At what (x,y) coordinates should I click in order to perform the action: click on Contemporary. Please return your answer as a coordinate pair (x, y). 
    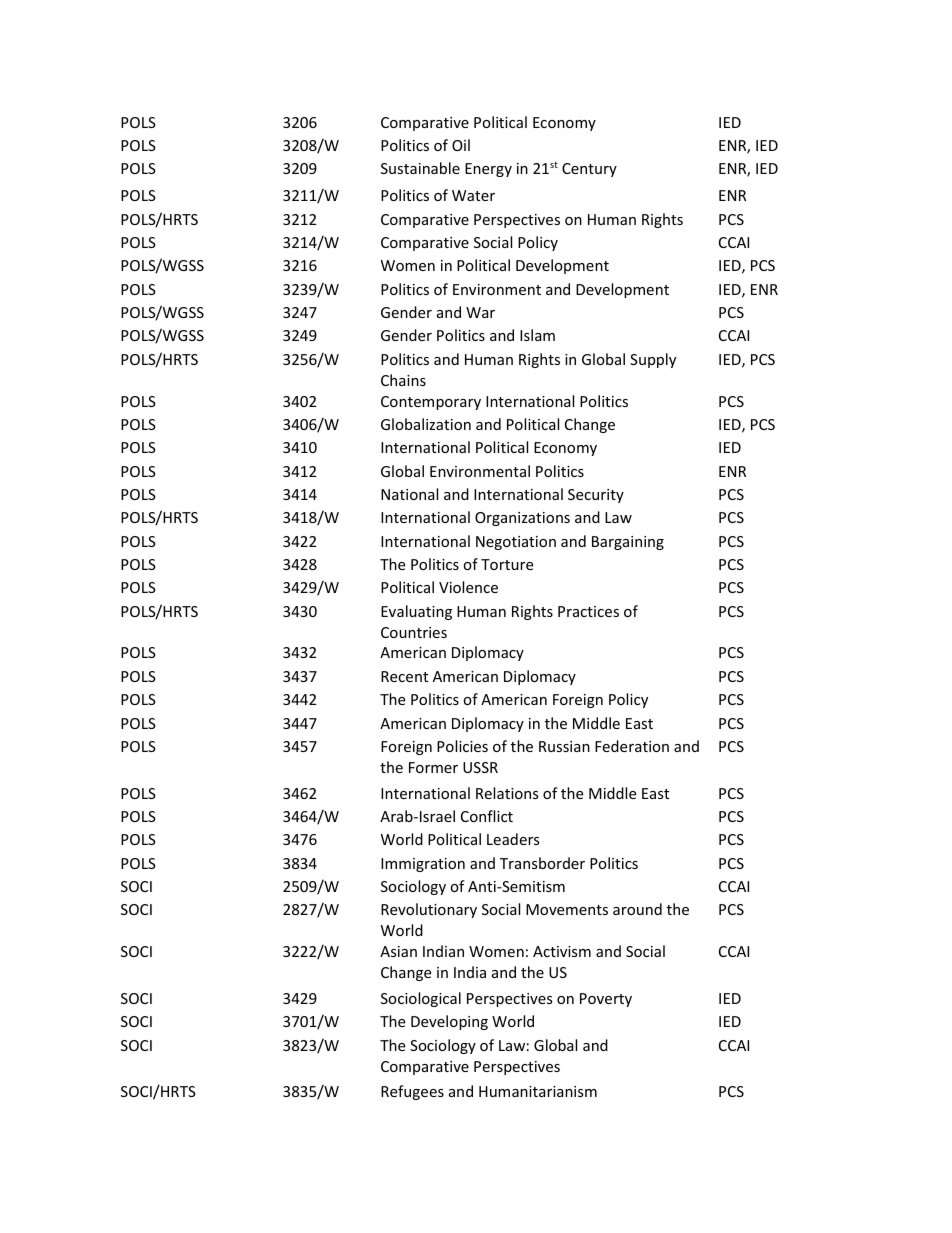
    Looking at the image, I should click on (431, 403).
